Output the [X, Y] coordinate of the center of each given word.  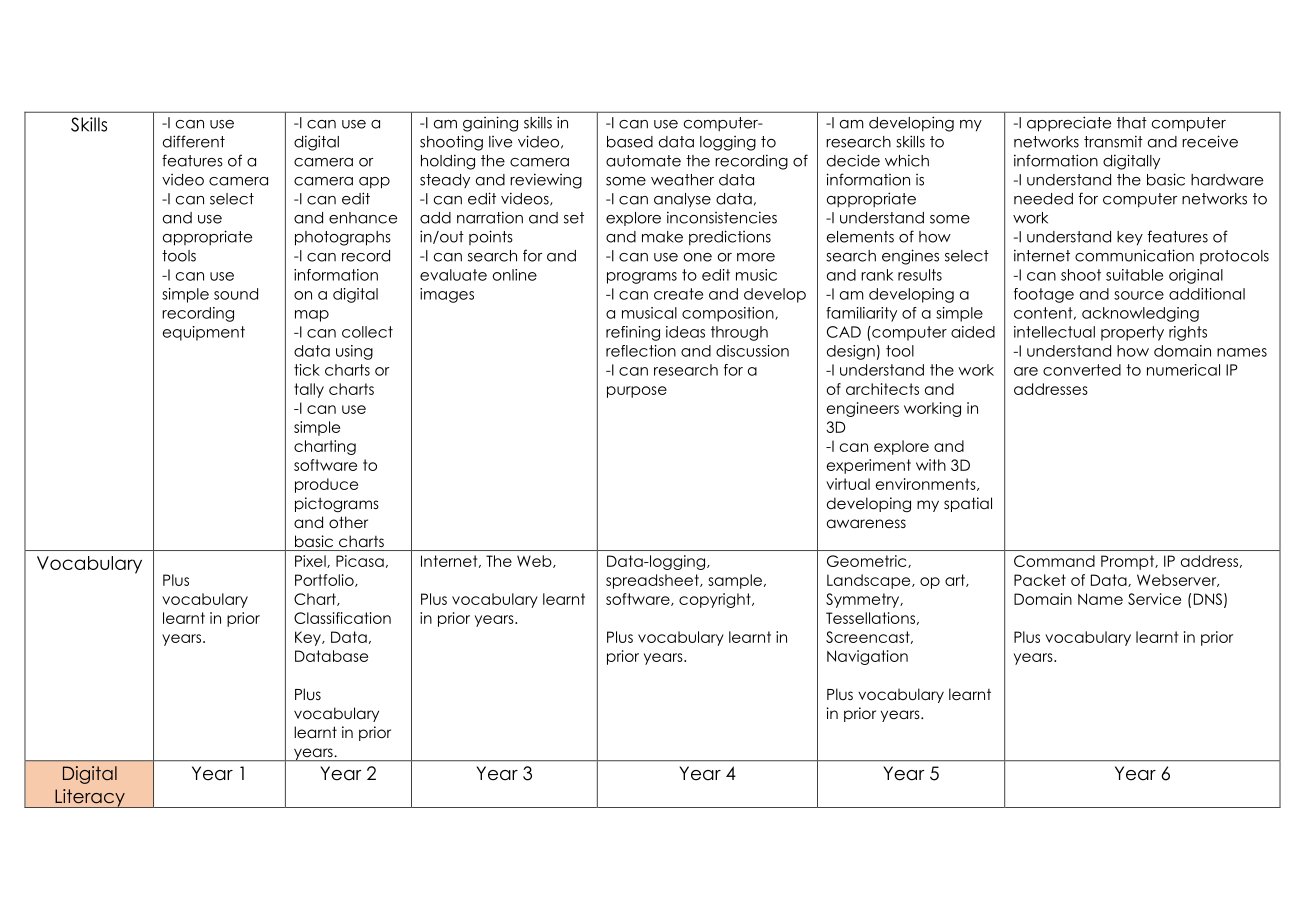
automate [643, 161]
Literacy [90, 798]
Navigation [867, 657]
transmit [1113, 141]
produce [326, 485]
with [931, 465]
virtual [848, 484]
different [194, 141]
